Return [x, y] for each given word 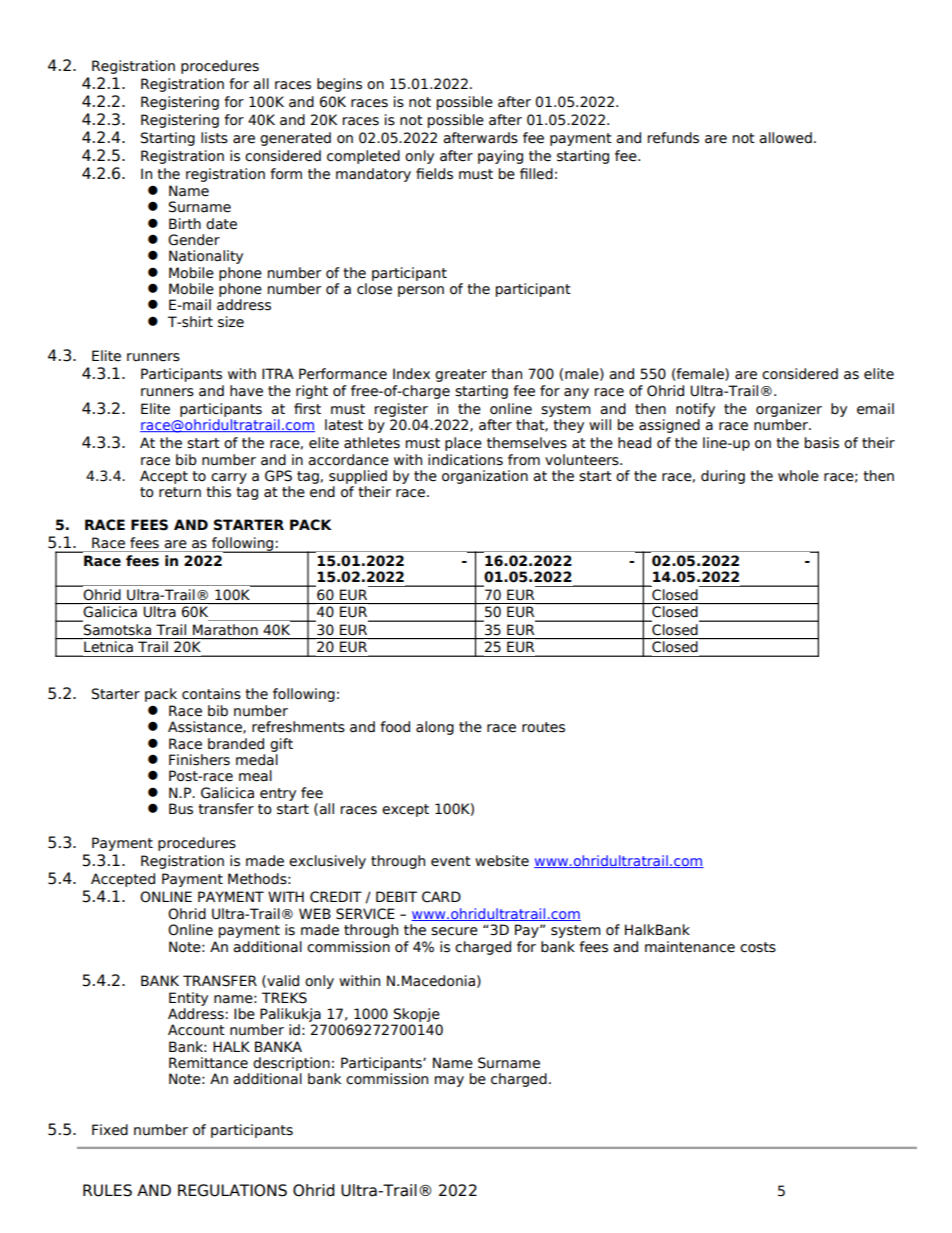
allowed [785, 138]
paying [500, 157]
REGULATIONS [232, 1190]
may [449, 1081]
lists [214, 138]
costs [758, 947]
